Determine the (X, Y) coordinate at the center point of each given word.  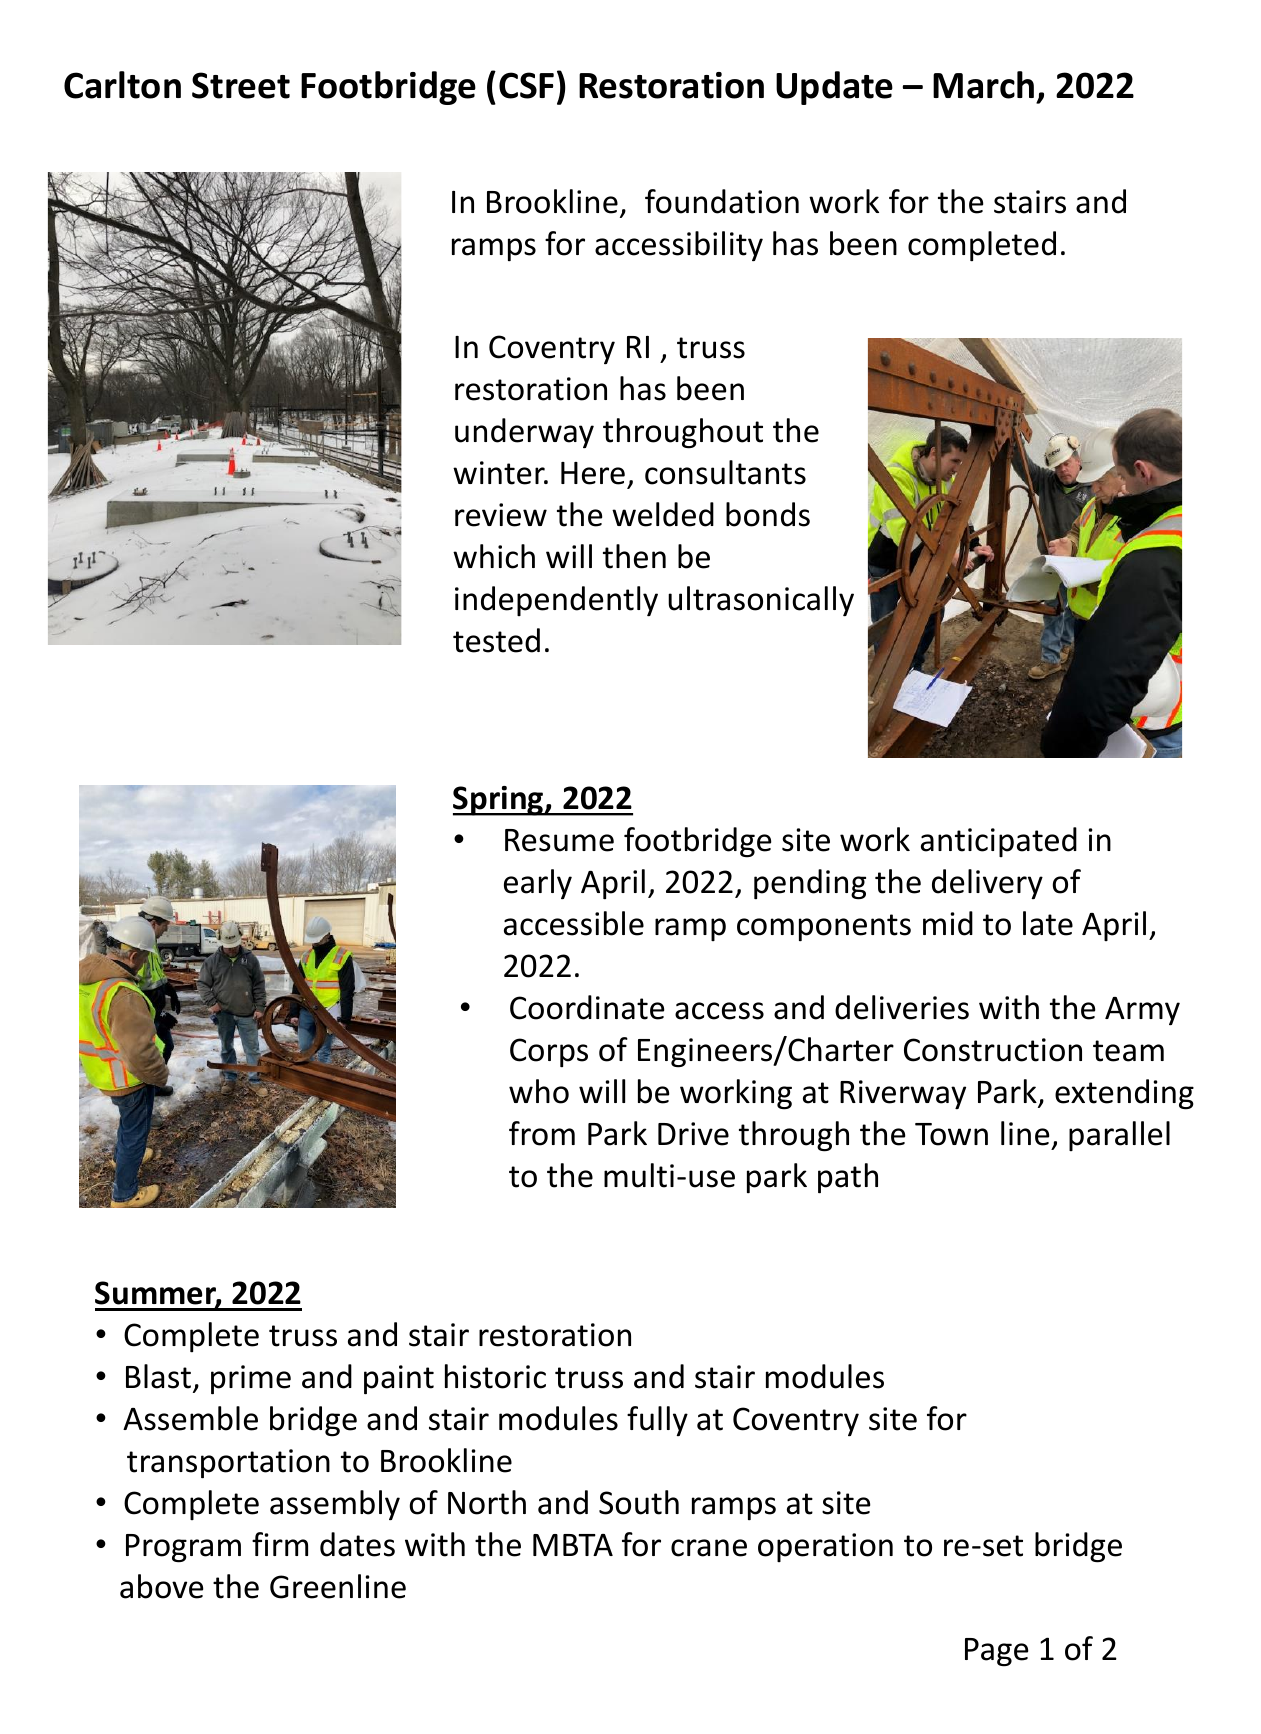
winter (500, 473)
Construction (993, 1050)
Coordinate (587, 1007)
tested (496, 640)
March (983, 85)
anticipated (999, 842)
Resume (559, 840)
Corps (549, 1052)
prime (251, 1380)
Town (951, 1134)
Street (241, 85)
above (161, 1586)
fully (657, 1421)
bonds (768, 514)
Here (593, 473)
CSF (526, 85)
